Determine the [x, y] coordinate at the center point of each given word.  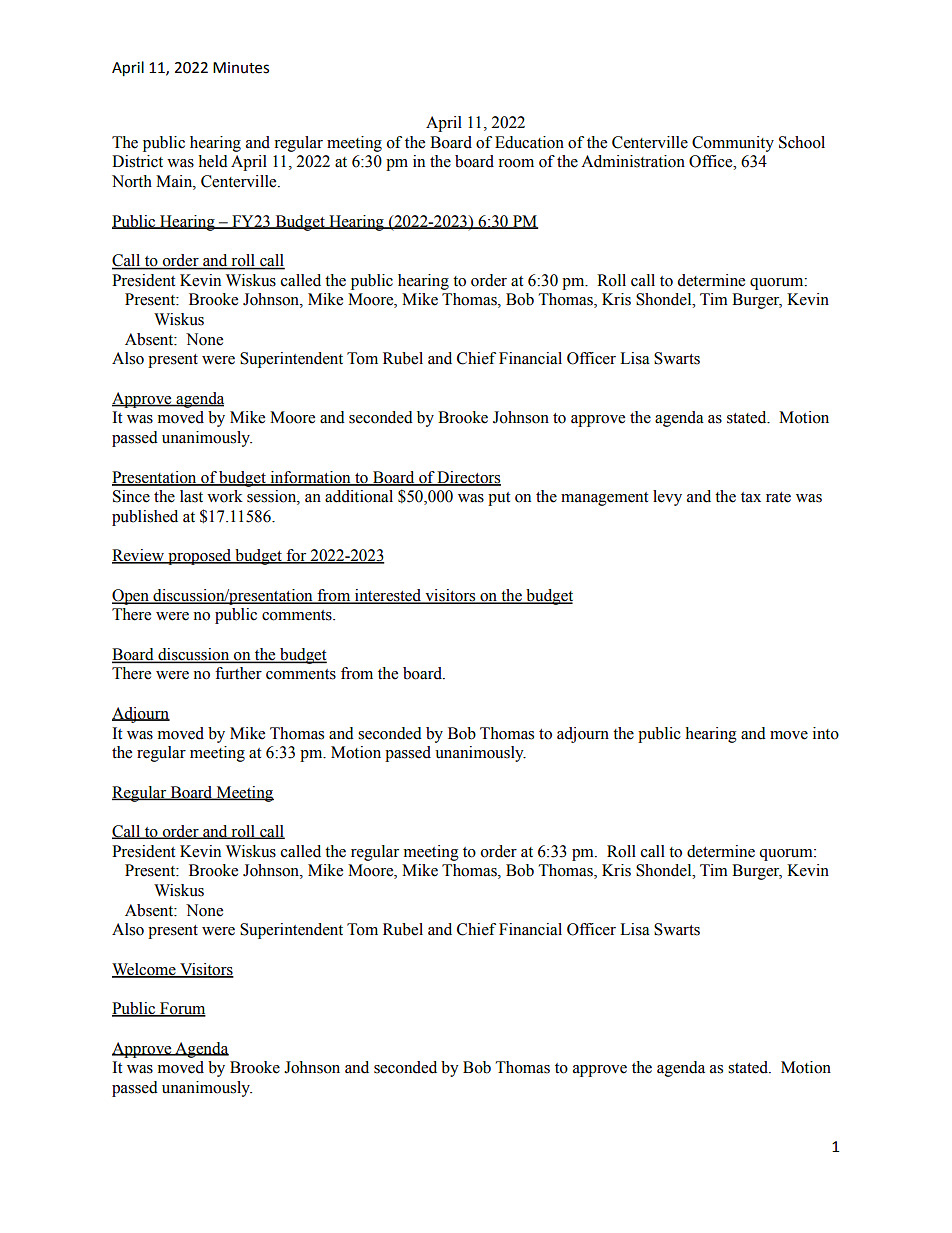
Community [733, 144]
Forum [182, 1009]
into [826, 733]
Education [529, 142]
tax [751, 497]
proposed [200, 557]
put [499, 499]
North [132, 181]
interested [388, 596]
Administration [633, 161]
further [238, 673]
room [516, 163]
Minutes [241, 68]
